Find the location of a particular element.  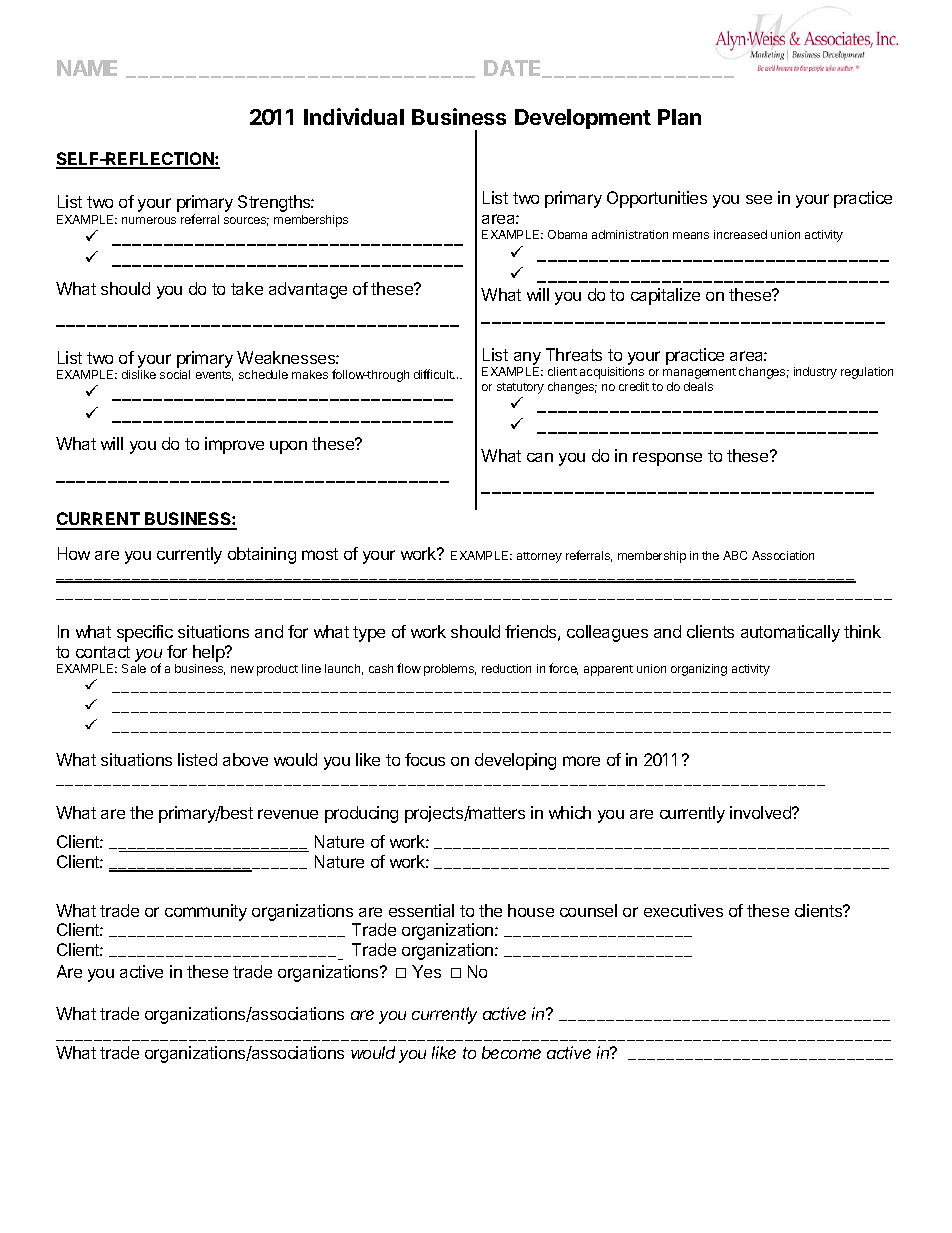

Development is located at coordinates (583, 119).
